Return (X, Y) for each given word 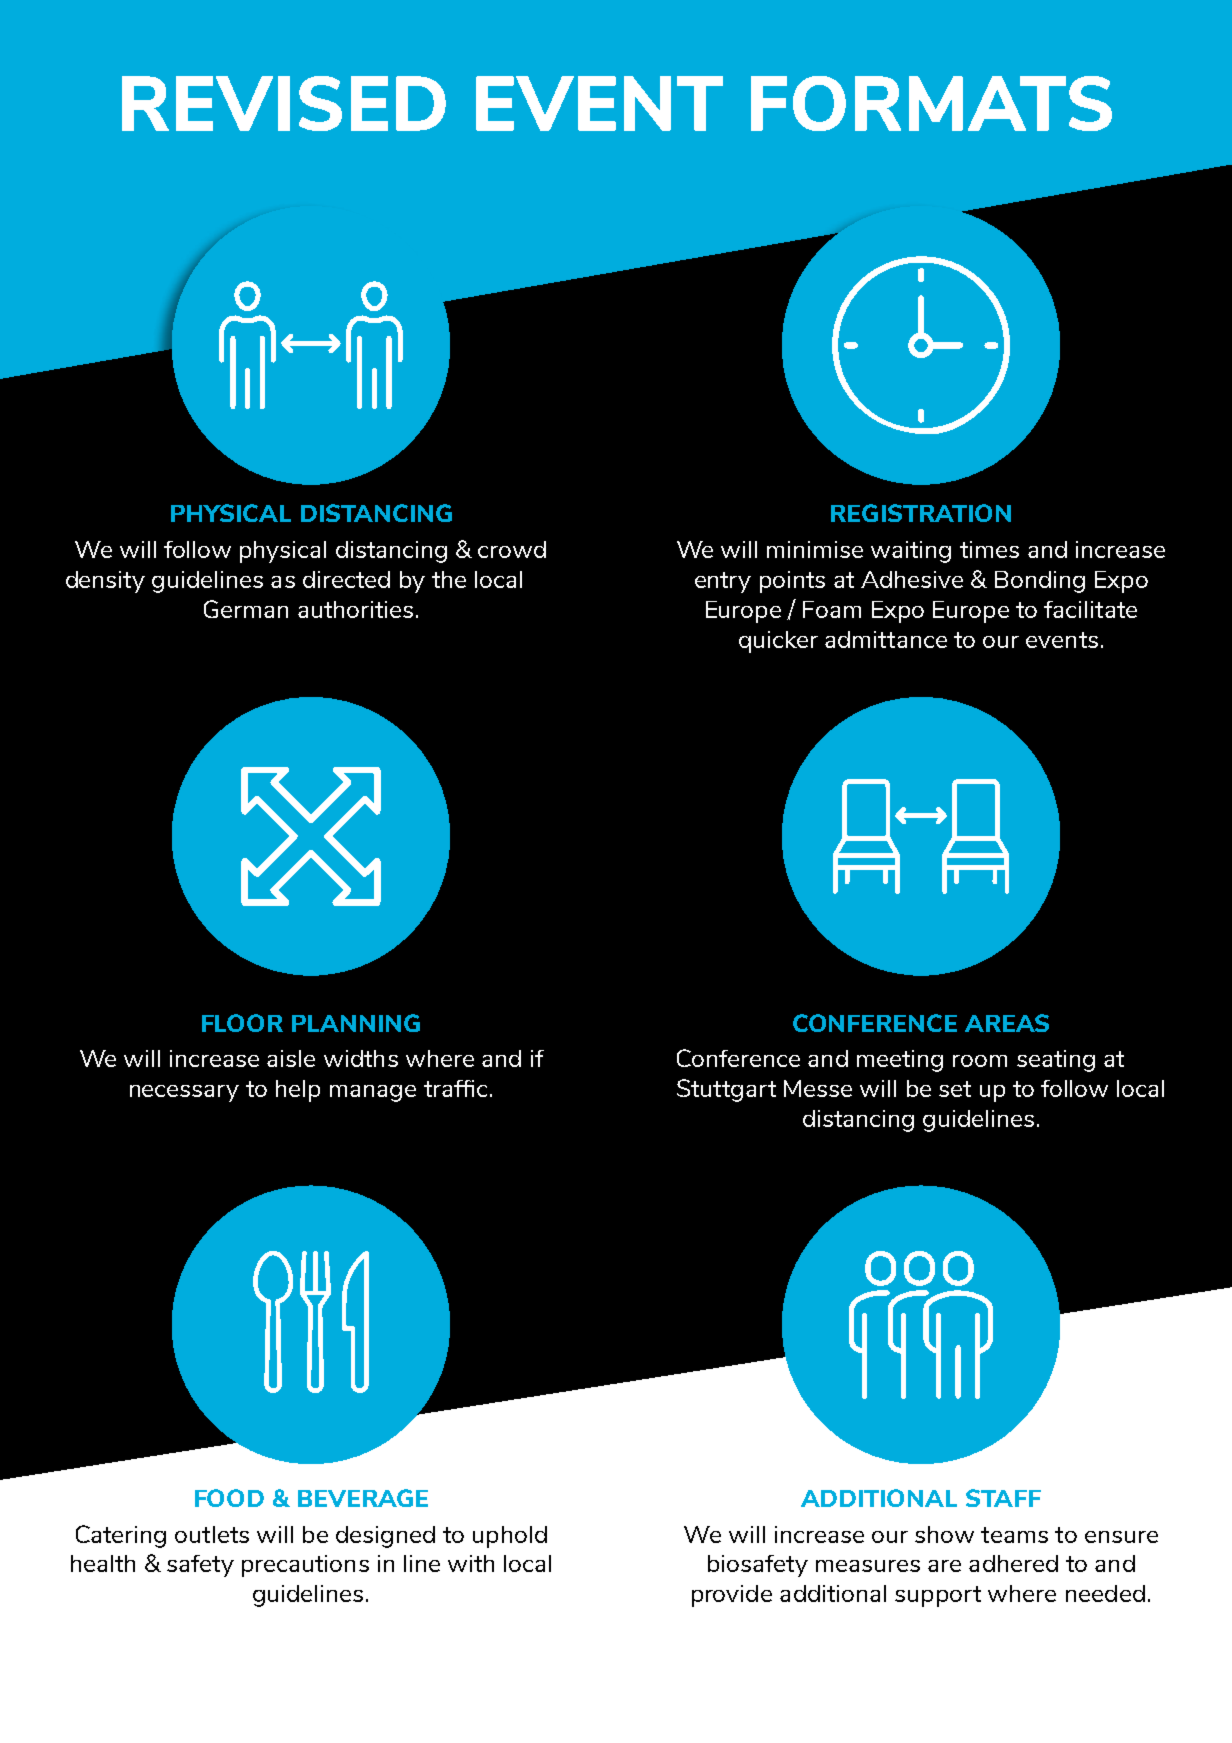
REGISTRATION (921, 513)
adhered (1013, 1563)
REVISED (284, 103)
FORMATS (931, 103)
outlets (212, 1534)
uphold (510, 1537)
